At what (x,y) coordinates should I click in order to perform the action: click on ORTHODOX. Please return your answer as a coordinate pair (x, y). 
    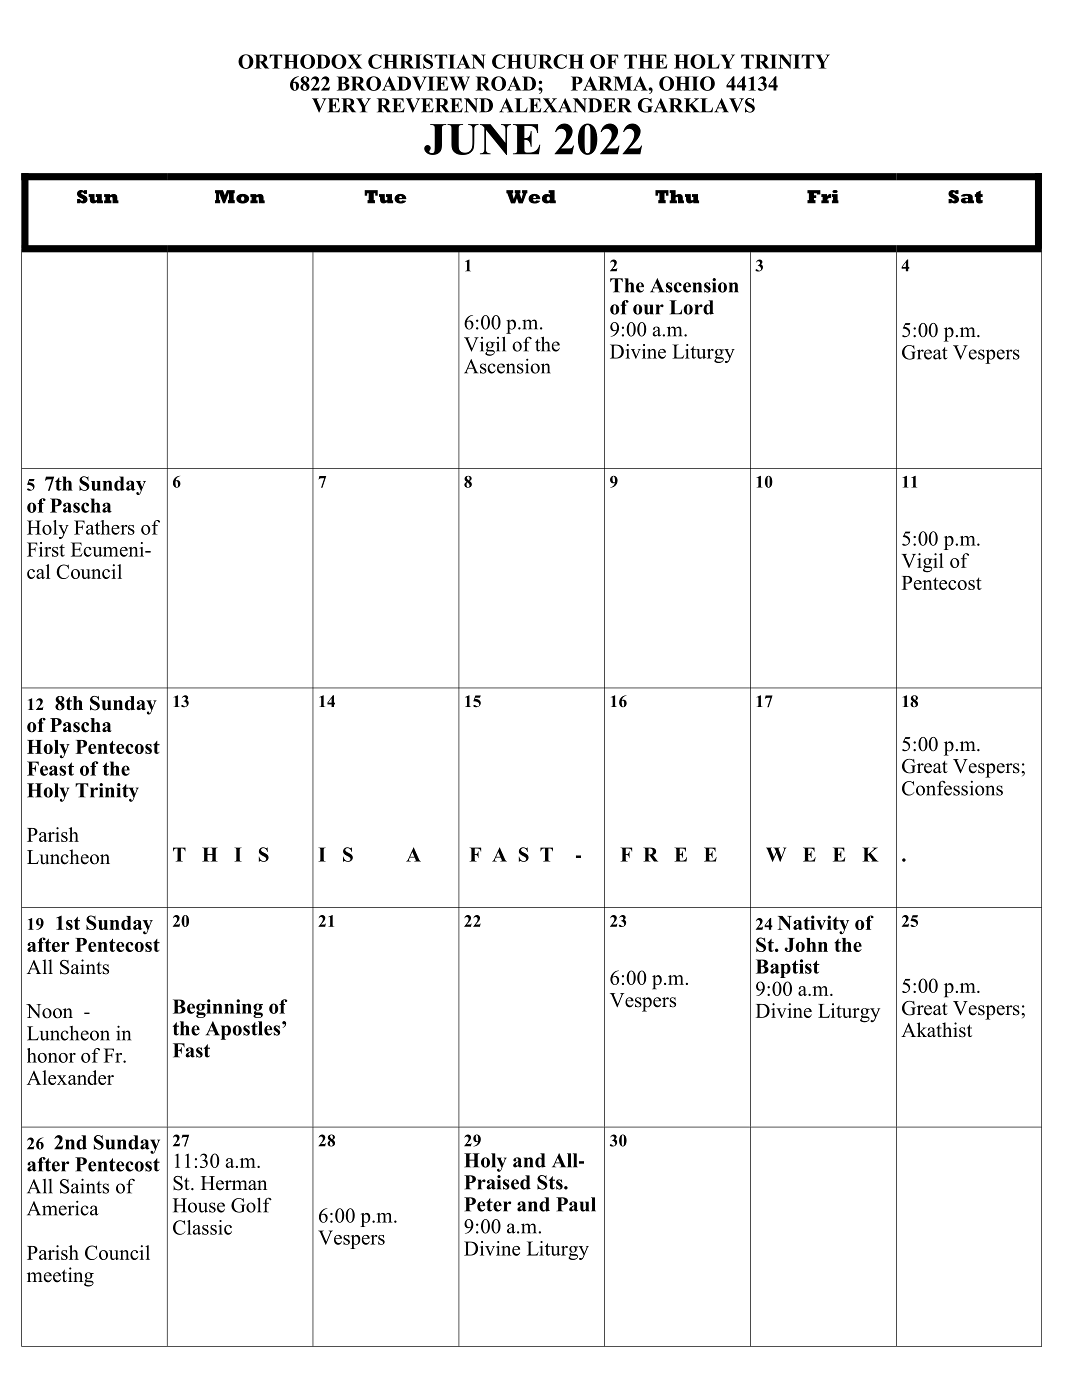
    Looking at the image, I should click on (300, 61).
